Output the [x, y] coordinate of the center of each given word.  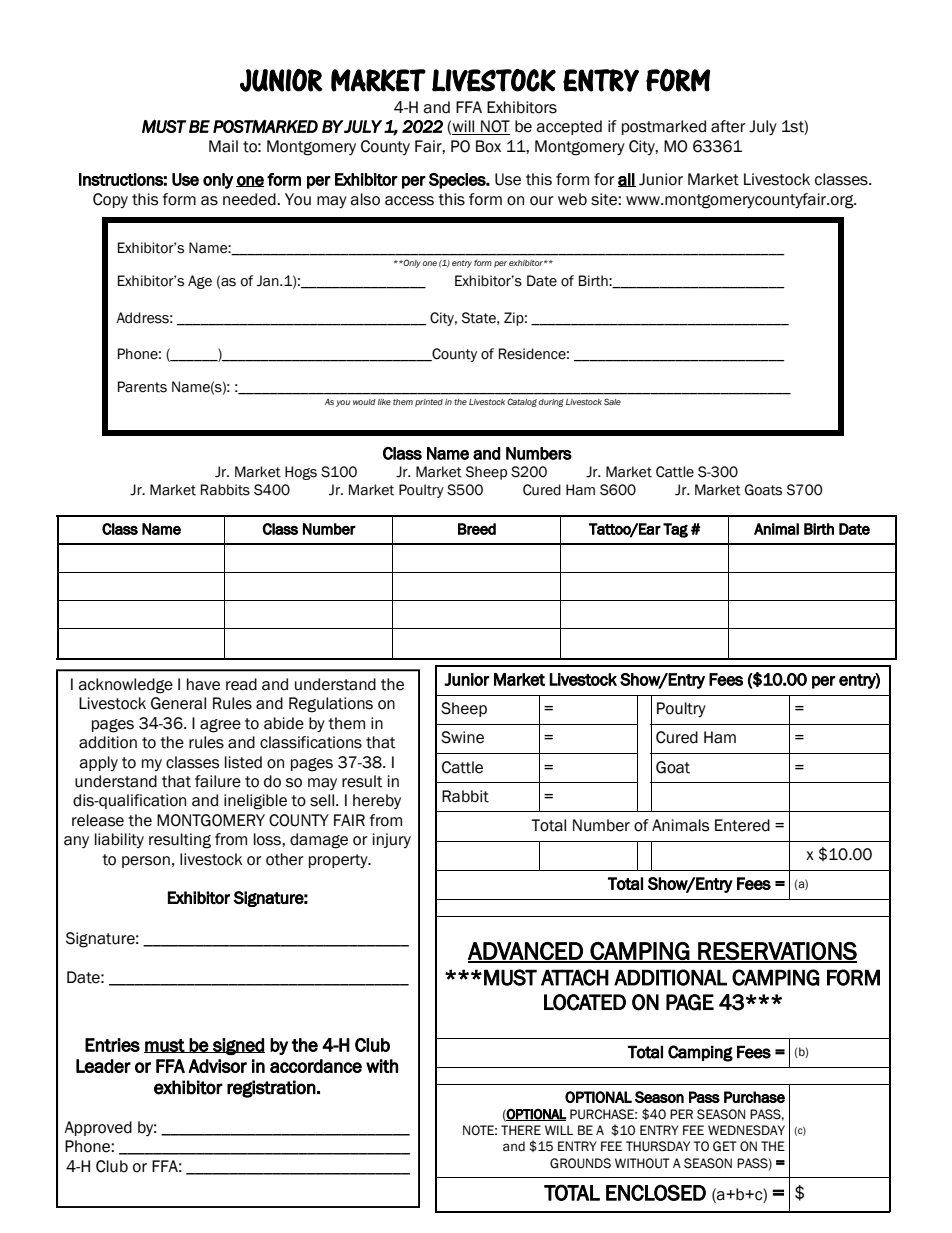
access [409, 201]
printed [429, 403]
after [728, 126]
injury [392, 840]
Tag [675, 530]
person [146, 862]
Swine [462, 737]
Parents [142, 387]
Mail [223, 146]
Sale [612, 401]
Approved [98, 1128]
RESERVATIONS [776, 952]
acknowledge [125, 686]
